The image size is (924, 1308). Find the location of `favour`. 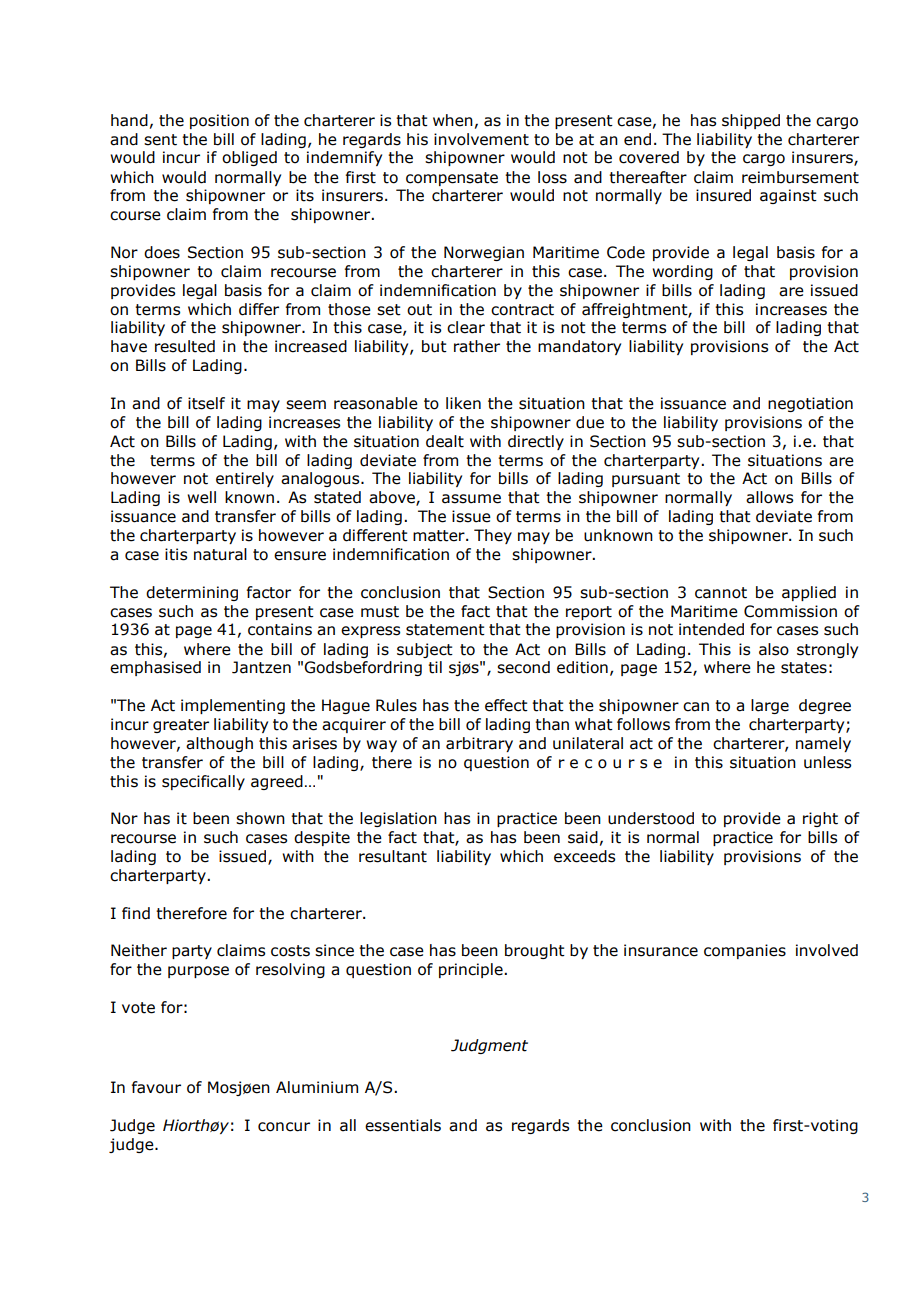

favour is located at coordinates (156, 1087).
